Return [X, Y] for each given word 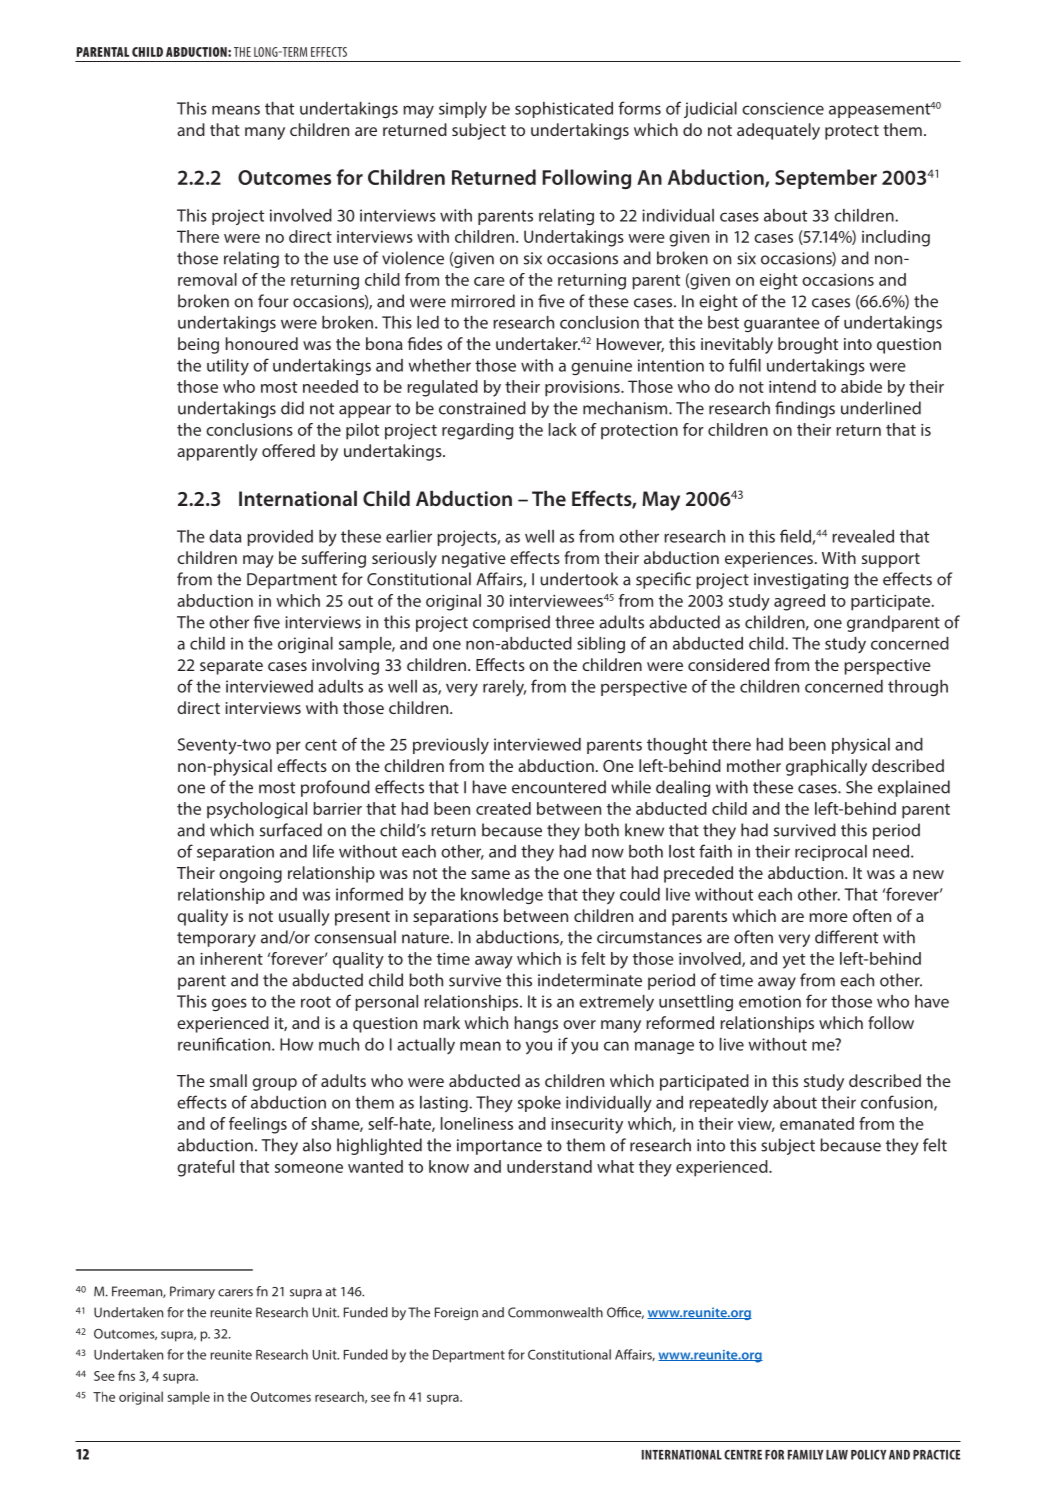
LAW [837, 1455]
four [273, 301]
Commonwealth [555, 1312]
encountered [559, 787]
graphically [826, 767]
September [826, 179]
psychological [257, 810]
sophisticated [564, 110]
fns [126, 1375]
